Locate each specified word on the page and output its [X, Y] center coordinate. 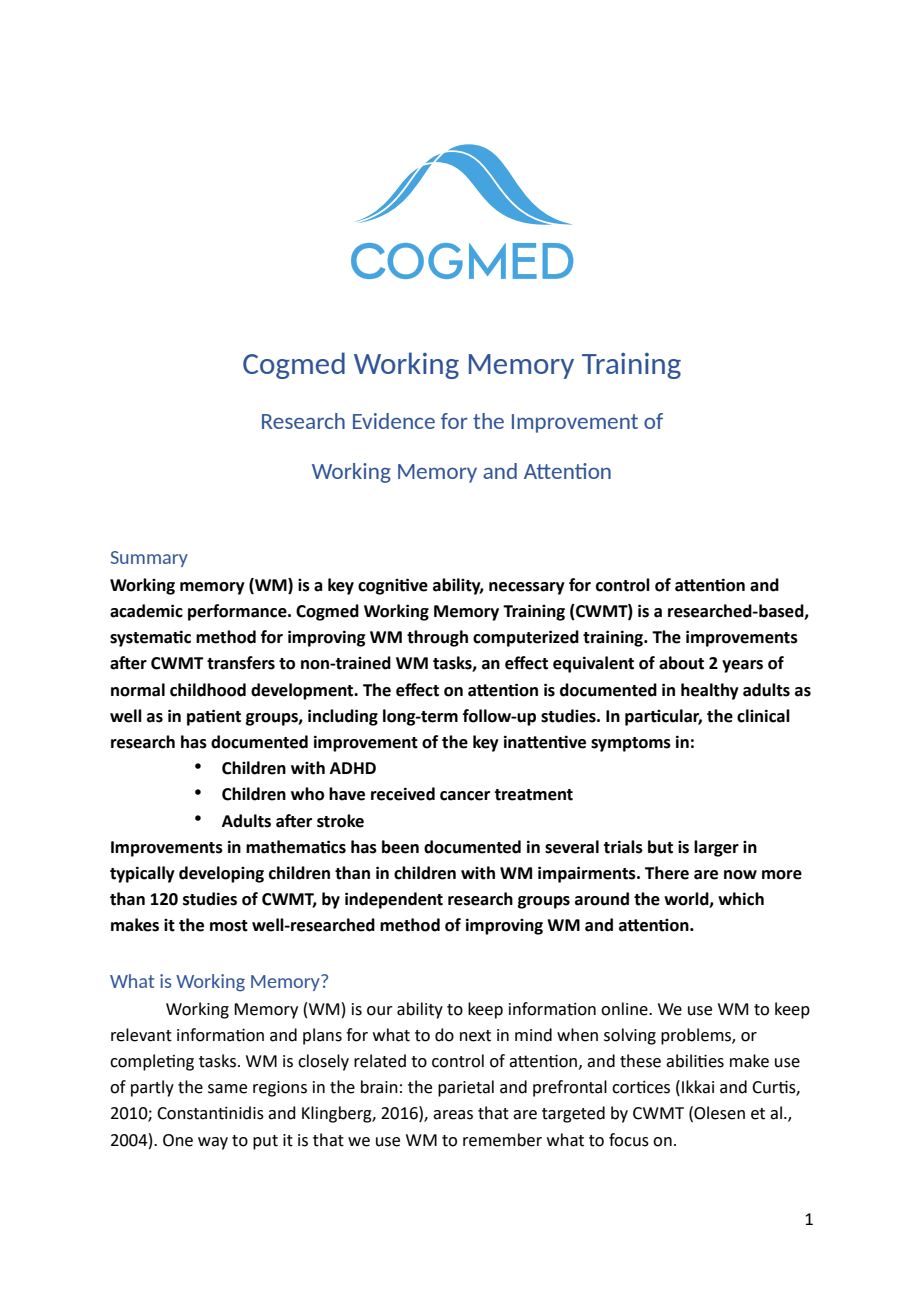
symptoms [631, 744]
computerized [526, 638]
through [437, 638]
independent [394, 900]
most [229, 926]
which [741, 899]
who [307, 794]
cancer [465, 796]
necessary [527, 588]
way [213, 1143]
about [681, 663]
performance [238, 612]
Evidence [394, 421]
